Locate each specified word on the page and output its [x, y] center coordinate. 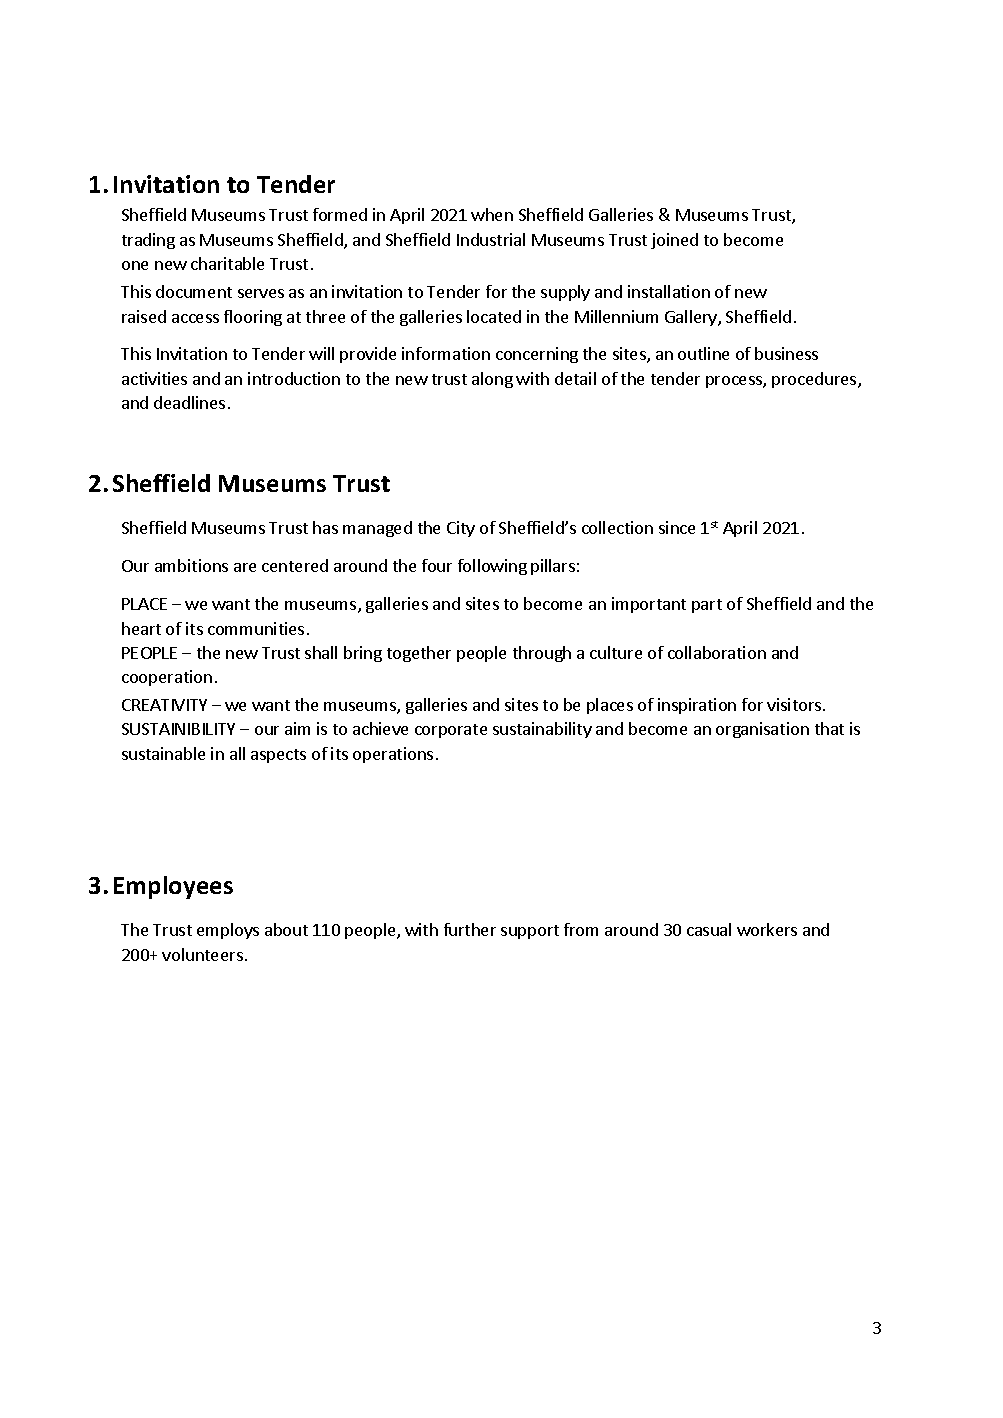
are [245, 567]
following [492, 567]
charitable [227, 263]
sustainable [163, 753]
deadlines [189, 402]
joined [674, 241]
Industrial [491, 239]
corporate [451, 731]
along [492, 380]
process [735, 382]
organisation [762, 730]
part [707, 606]
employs [228, 931]
